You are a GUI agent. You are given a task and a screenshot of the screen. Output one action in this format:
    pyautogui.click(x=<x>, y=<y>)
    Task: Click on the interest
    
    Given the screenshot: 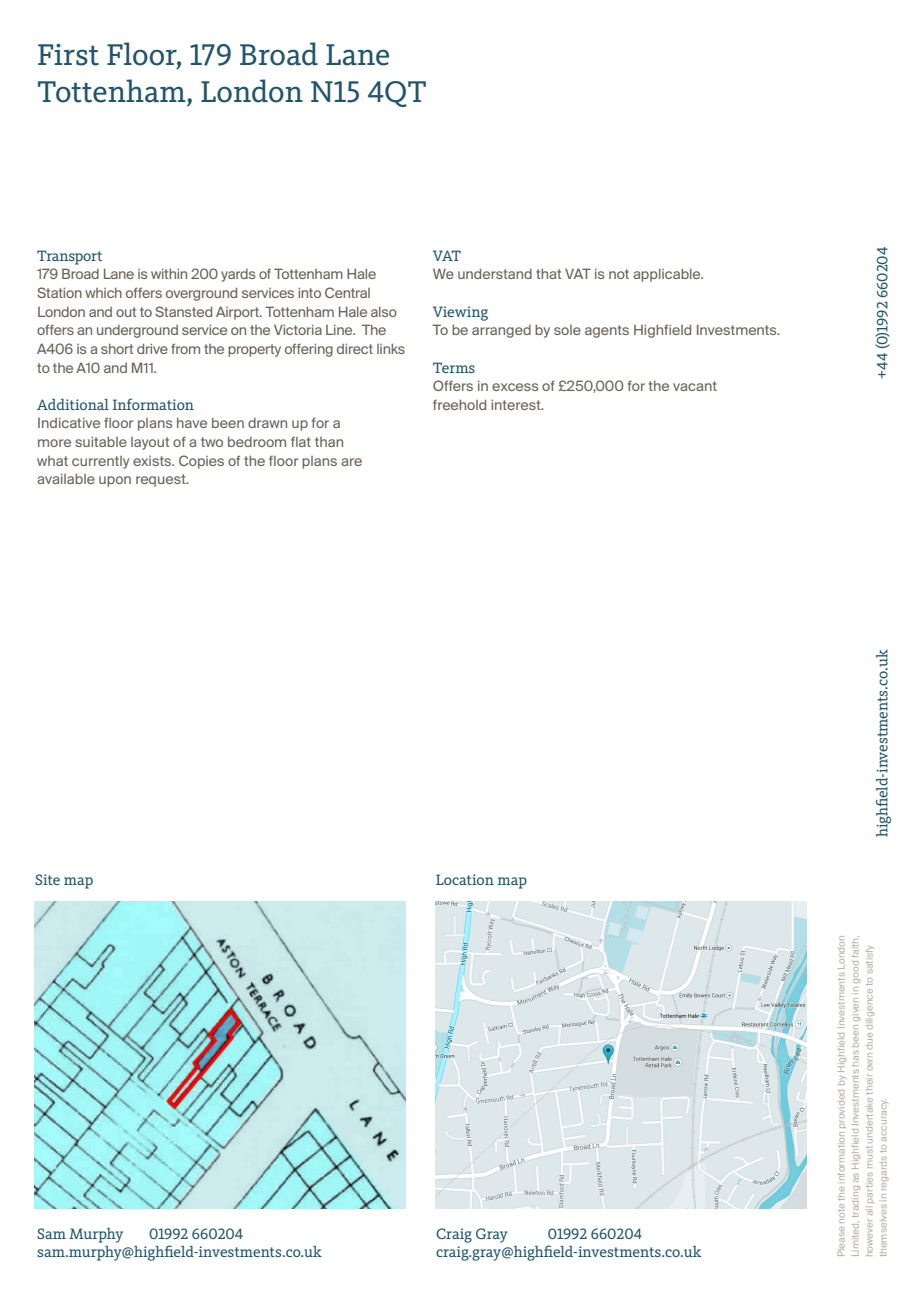 What is the action you would take?
    pyautogui.click(x=517, y=405)
